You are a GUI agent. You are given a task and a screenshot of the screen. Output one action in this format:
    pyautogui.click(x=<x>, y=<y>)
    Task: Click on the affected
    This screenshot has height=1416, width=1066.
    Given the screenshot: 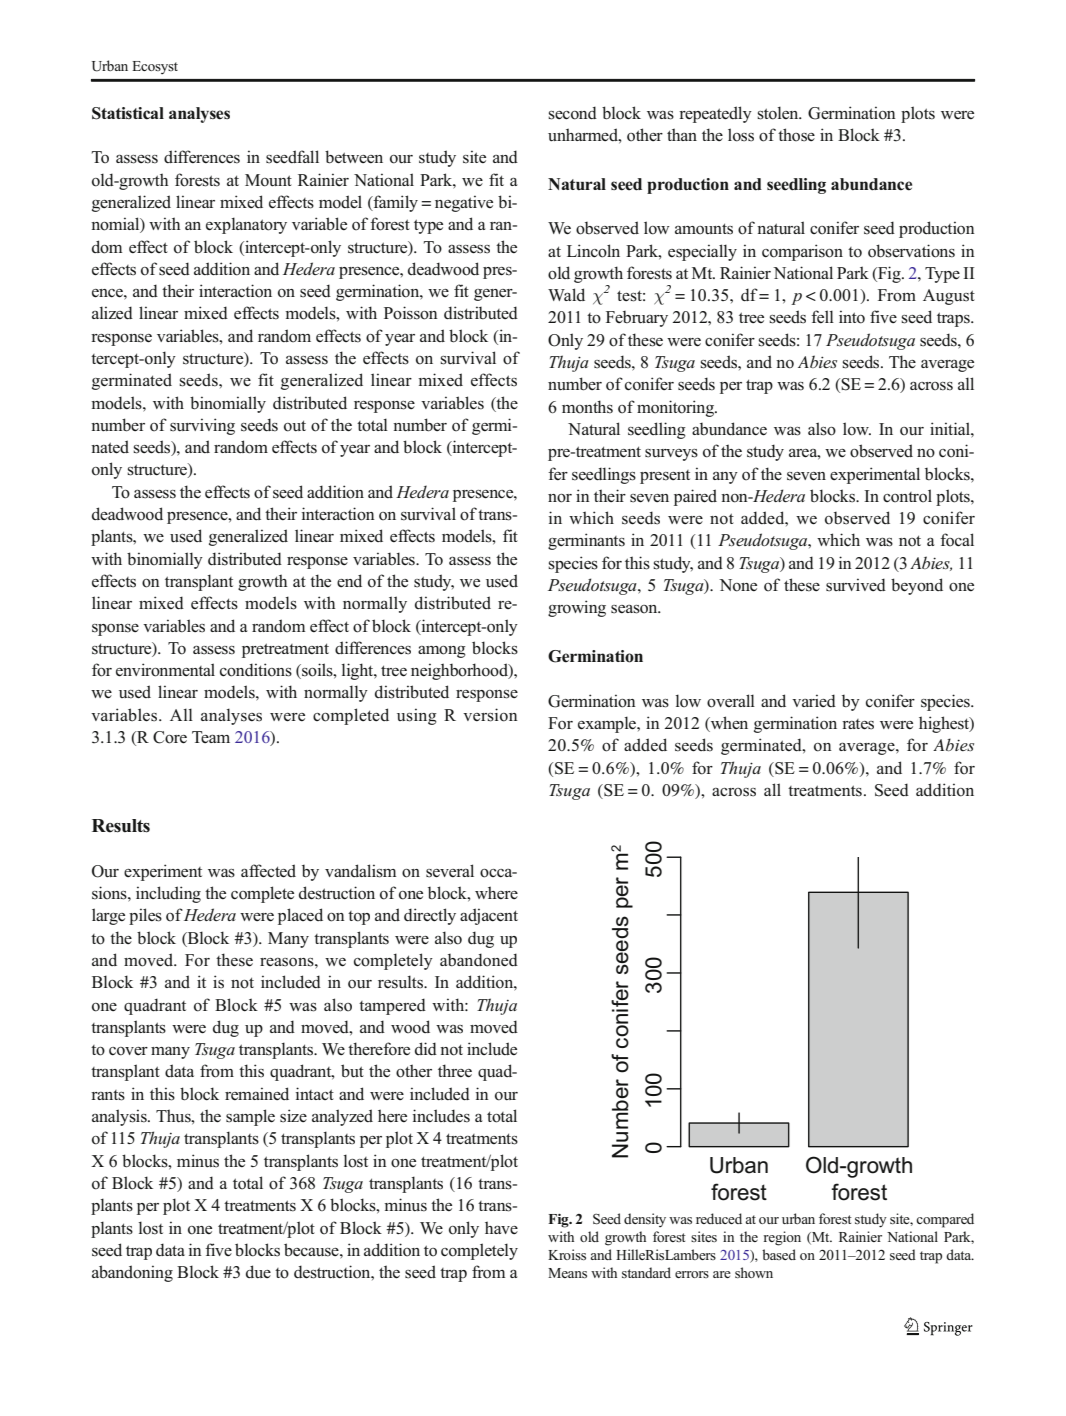 What is the action you would take?
    pyautogui.click(x=268, y=871)
